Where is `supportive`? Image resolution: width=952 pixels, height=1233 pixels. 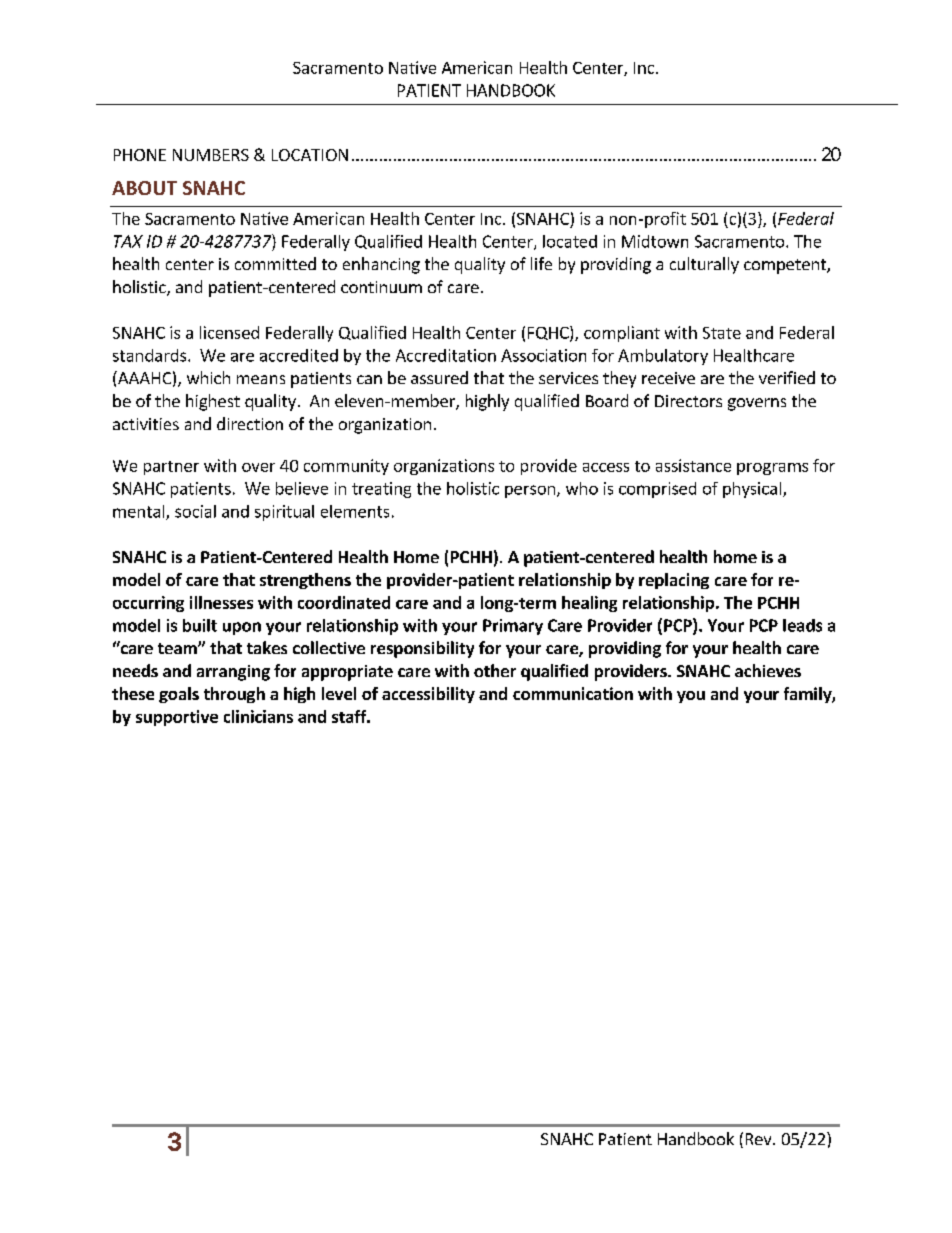
supportive is located at coordinates (177, 718).
